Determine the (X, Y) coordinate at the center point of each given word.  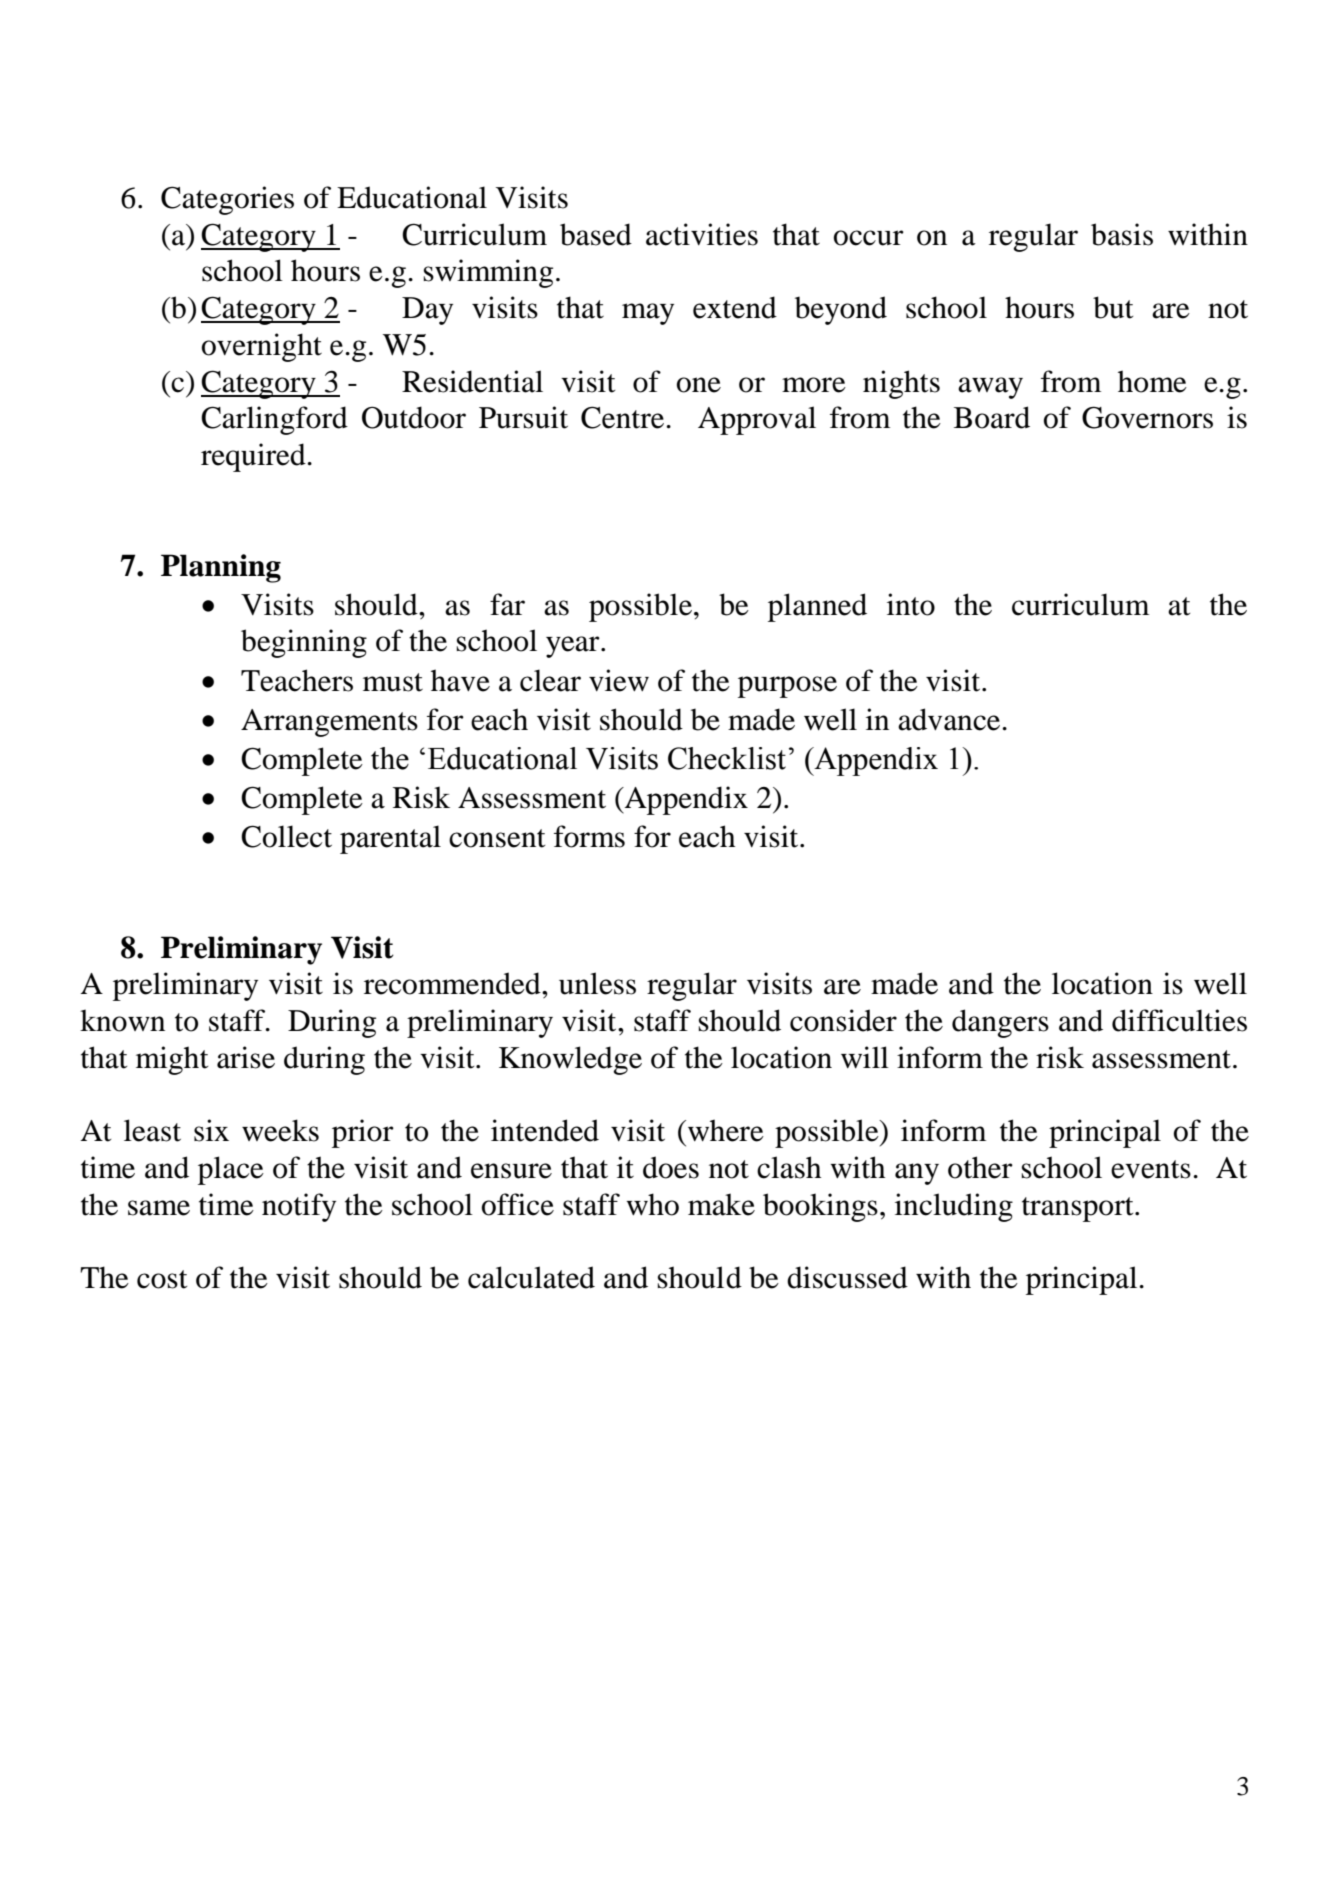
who (652, 1204)
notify (299, 1207)
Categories (227, 200)
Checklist (727, 758)
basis (1122, 234)
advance (950, 719)
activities (702, 234)
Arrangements (329, 723)
